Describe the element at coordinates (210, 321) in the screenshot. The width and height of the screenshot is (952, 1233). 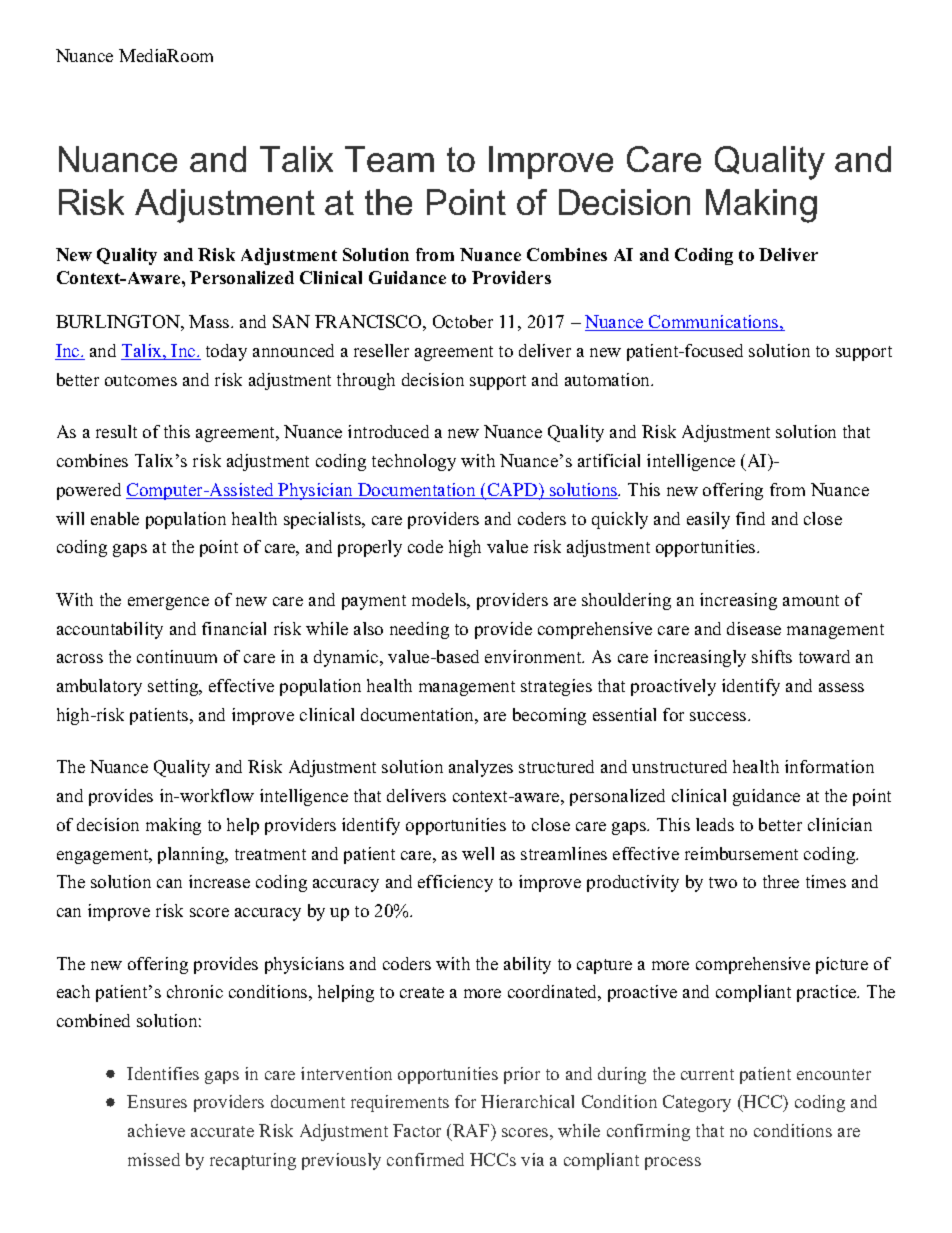
I see `Mass` at that location.
